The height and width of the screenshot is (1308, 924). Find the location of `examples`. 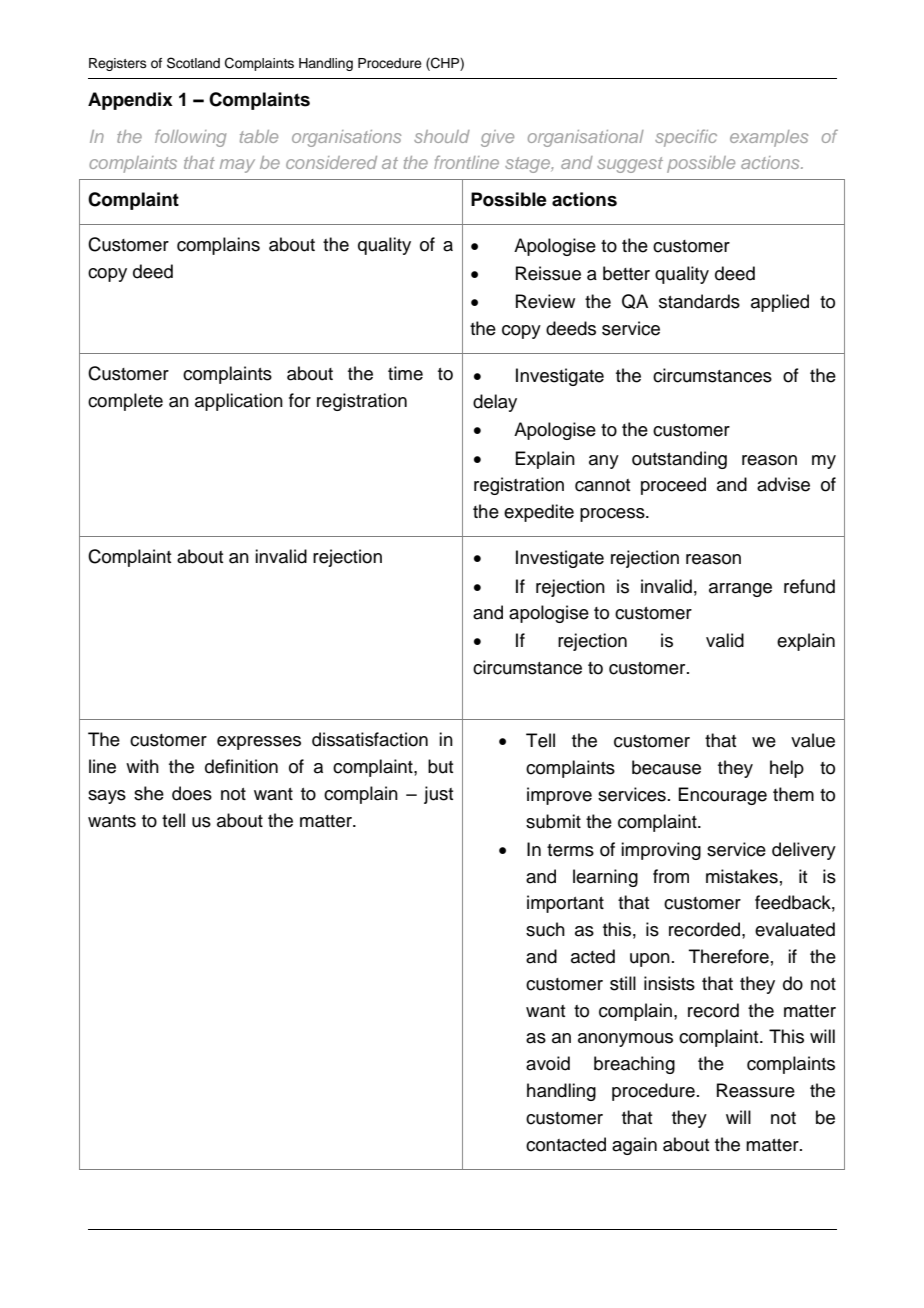

examples is located at coordinates (769, 138).
